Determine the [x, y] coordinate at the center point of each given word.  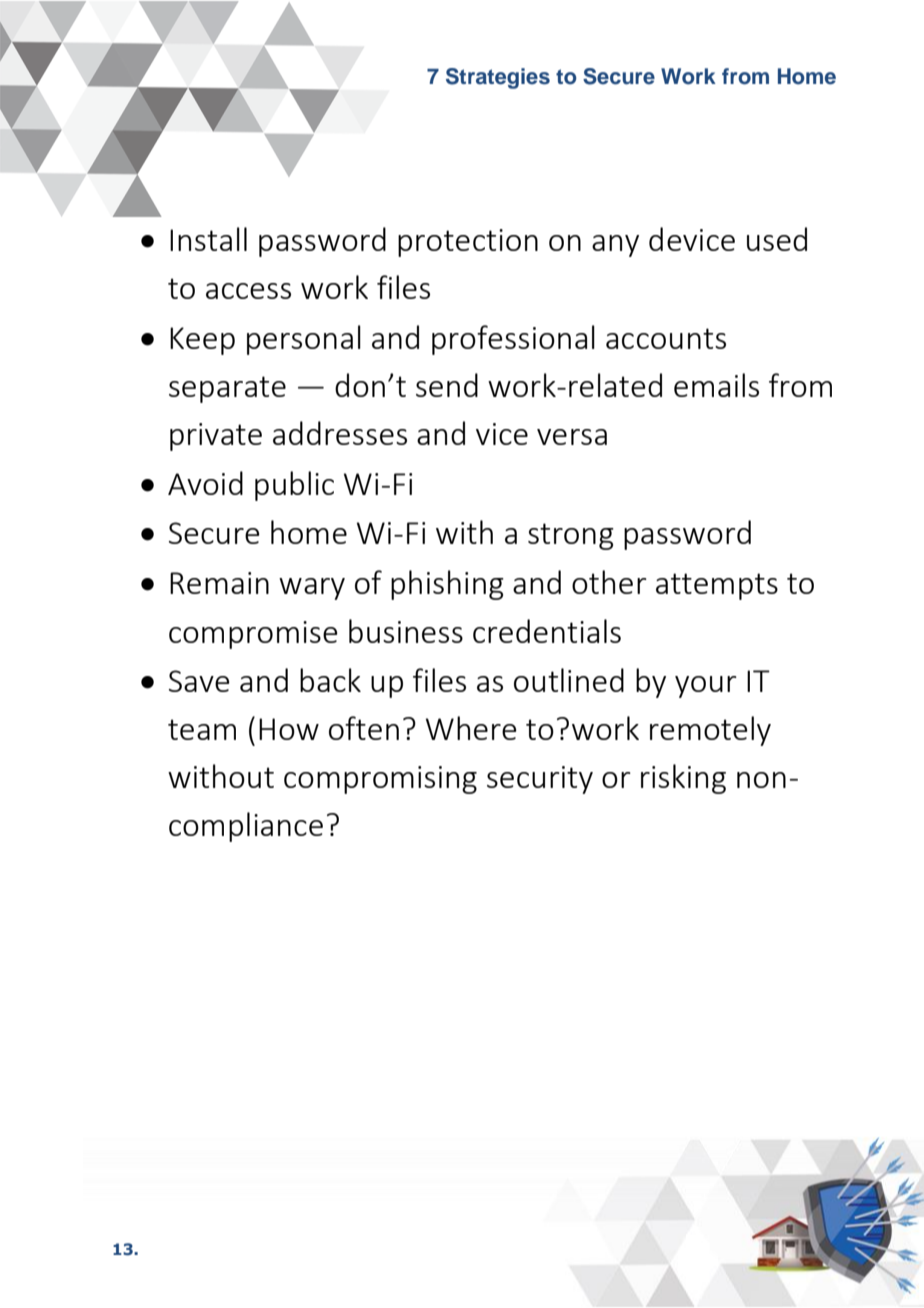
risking [683, 779]
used [777, 239]
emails [716, 385]
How [289, 729]
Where [471, 728]
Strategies [498, 78]
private [216, 437]
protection [468, 243]
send [447, 385]
